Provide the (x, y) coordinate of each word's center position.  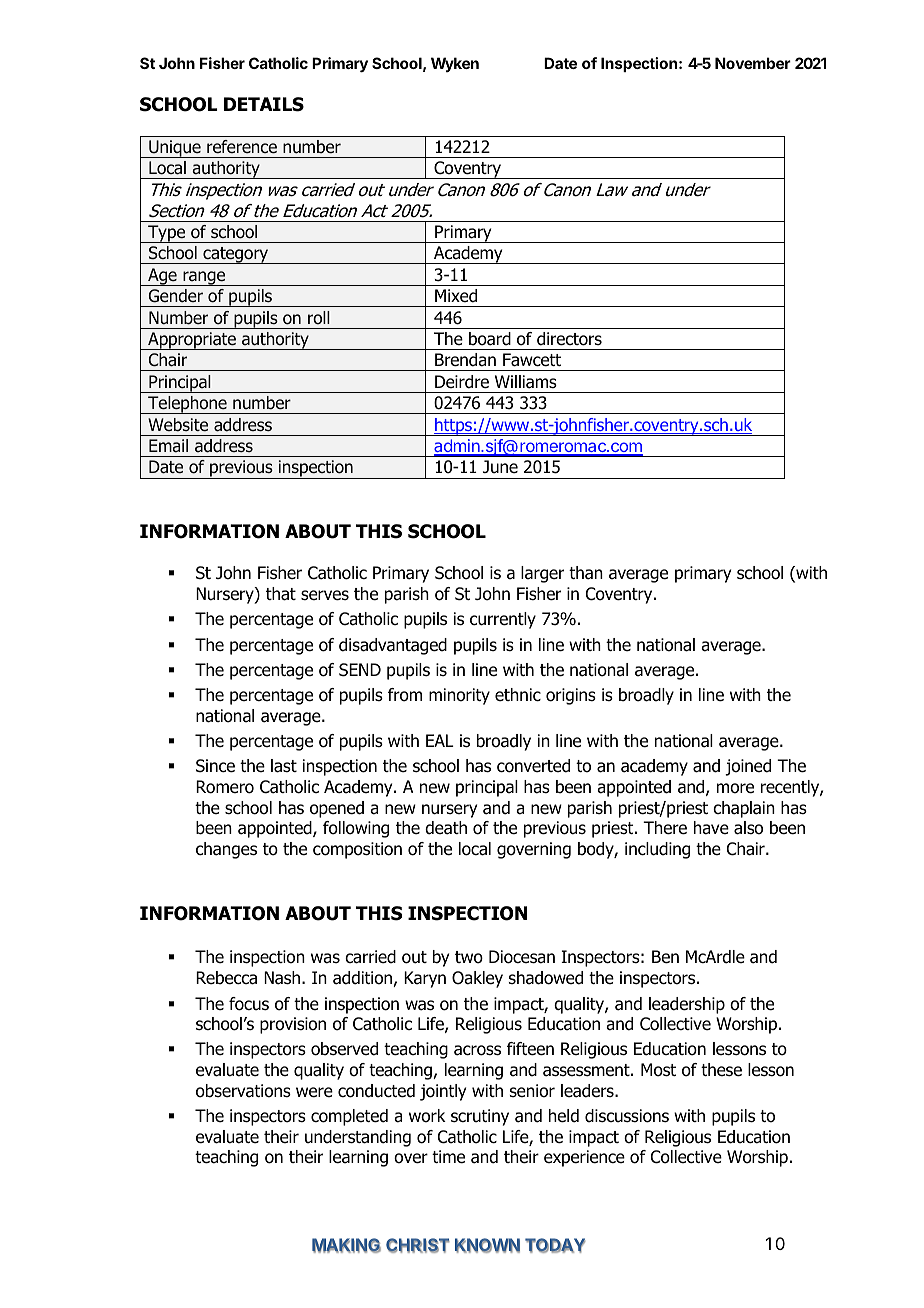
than (586, 573)
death (446, 828)
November (753, 63)
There (665, 828)
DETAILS (264, 104)
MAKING (346, 1245)
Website (178, 425)
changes (226, 850)
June (500, 467)
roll (319, 318)
